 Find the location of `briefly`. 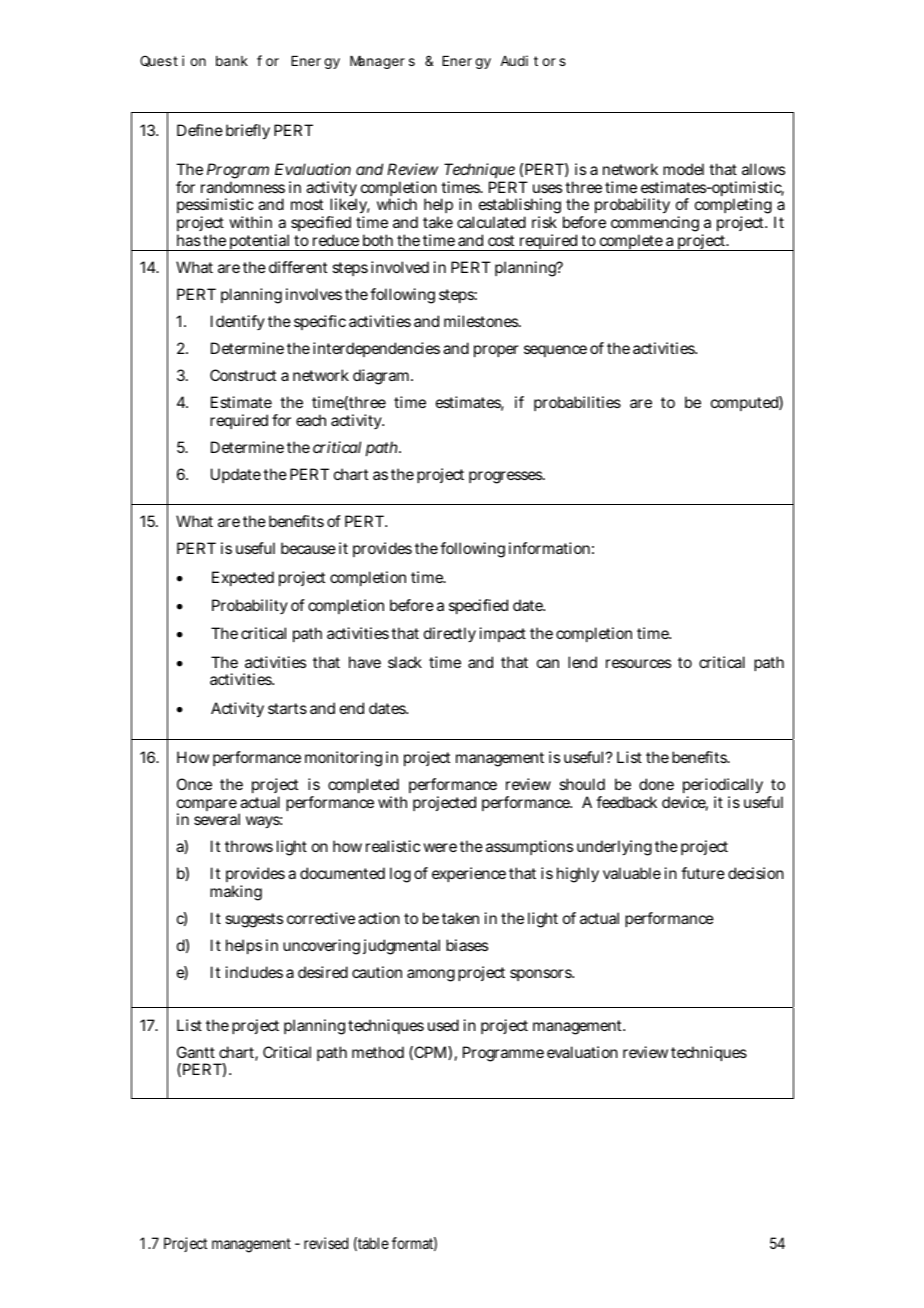

briefly is located at coordinates (248, 132).
